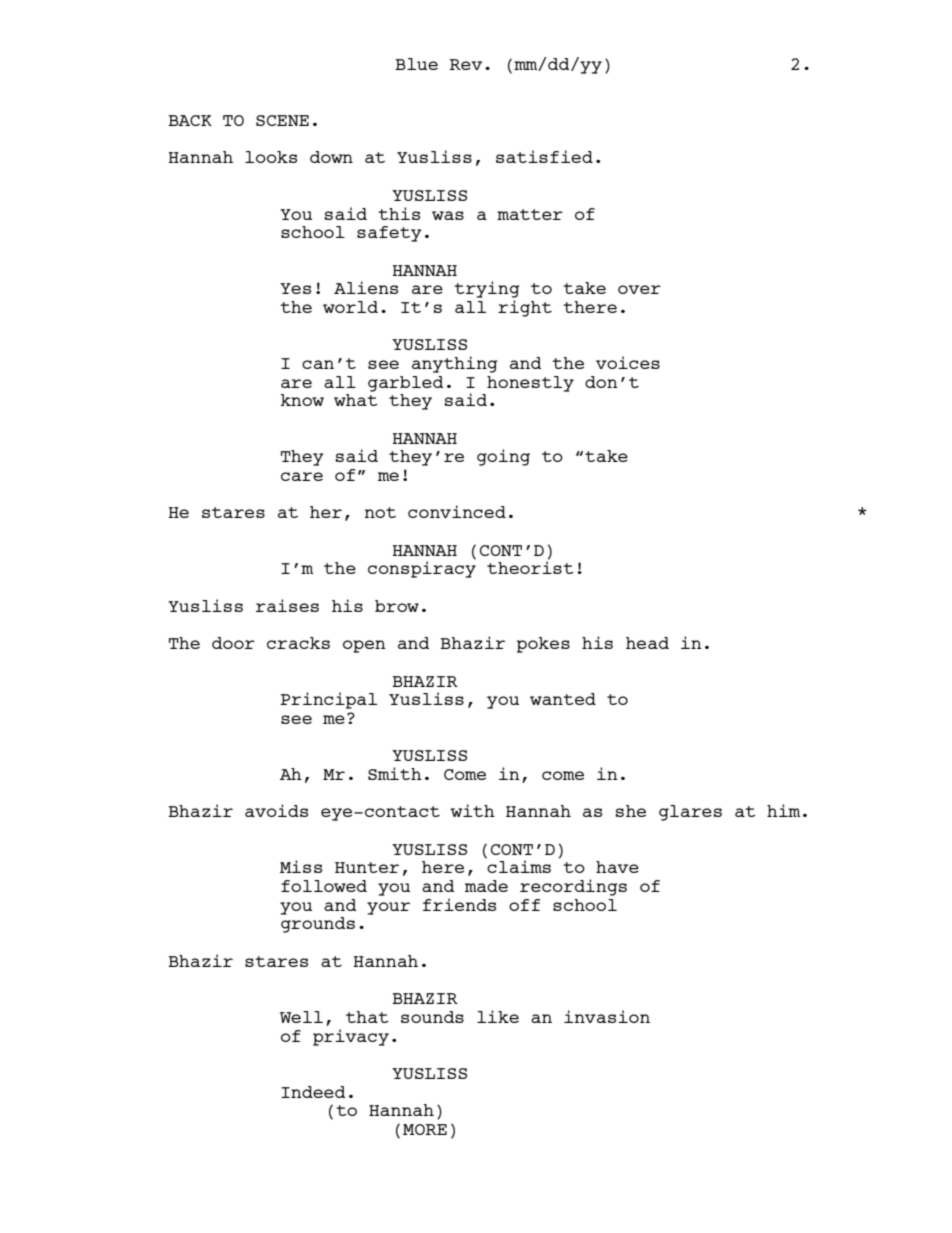 The width and height of the document is (952, 1233). What do you see at coordinates (466, 64) in the document?
I see `Rev` at bounding box center [466, 64].
